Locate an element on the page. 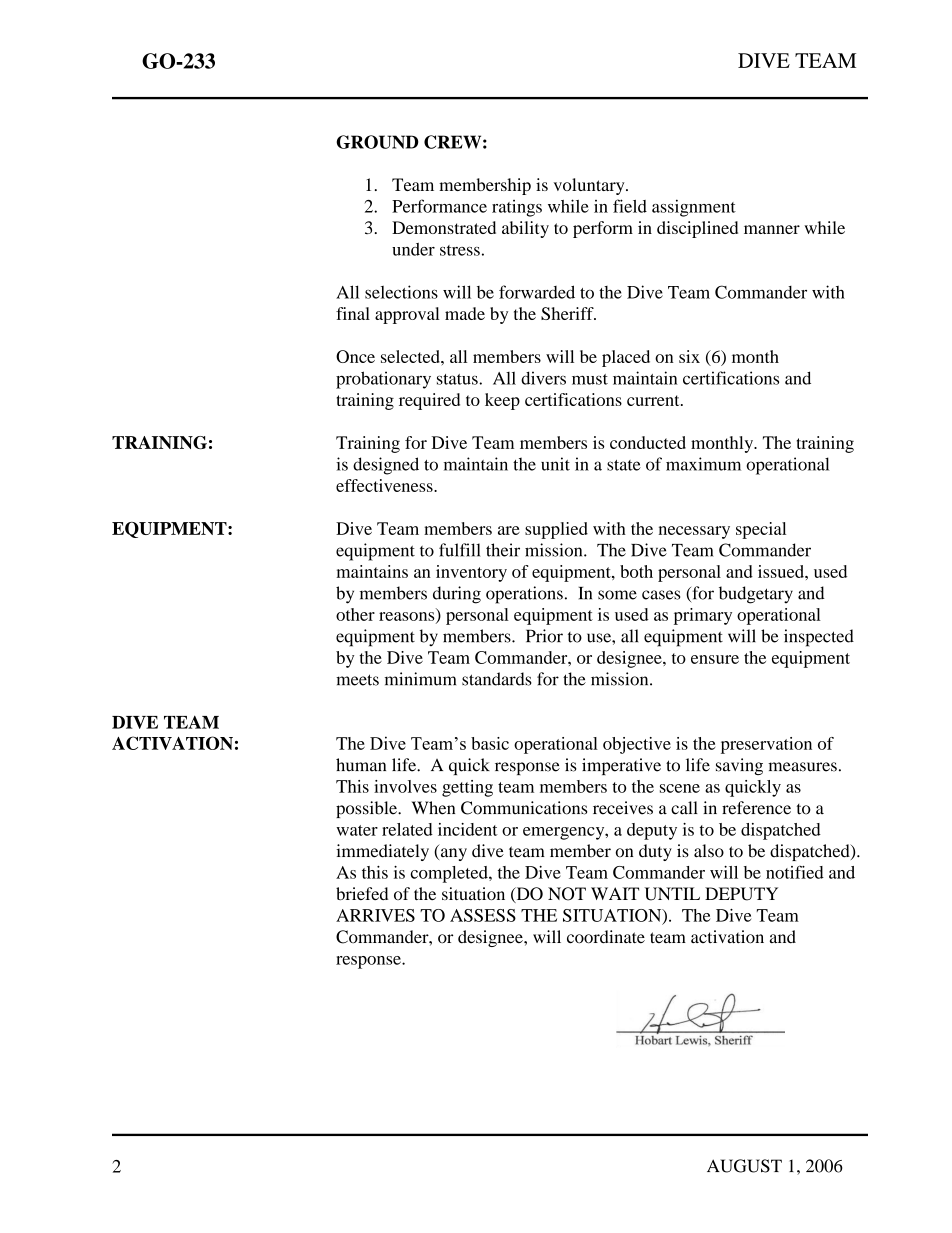  manner is located at coordinates (772, 229).
